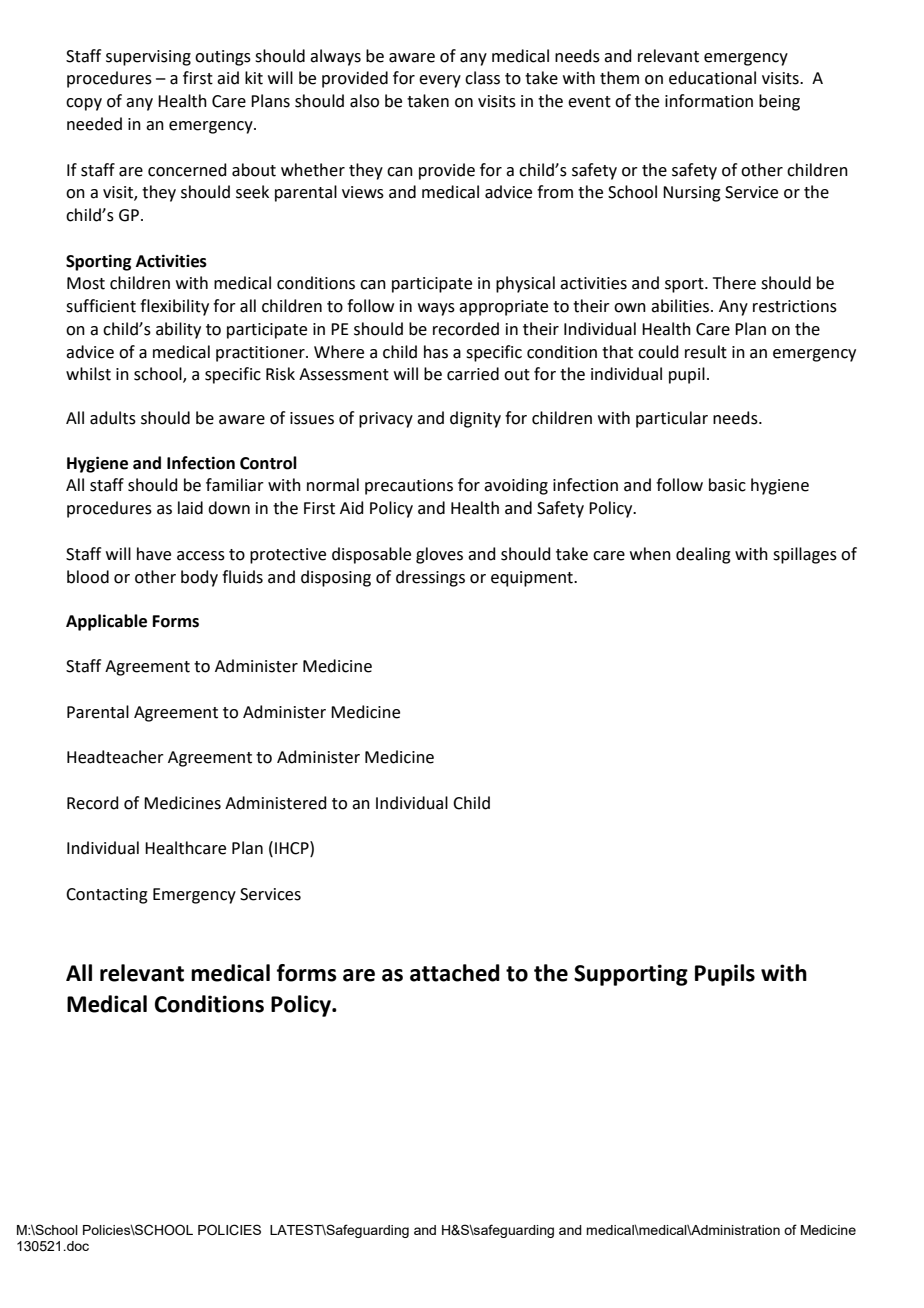 This screenshot has height=1308, width=924. Describe the element at coordinates (107, 896) in the screenshot. I see `Contacting` at that location.
